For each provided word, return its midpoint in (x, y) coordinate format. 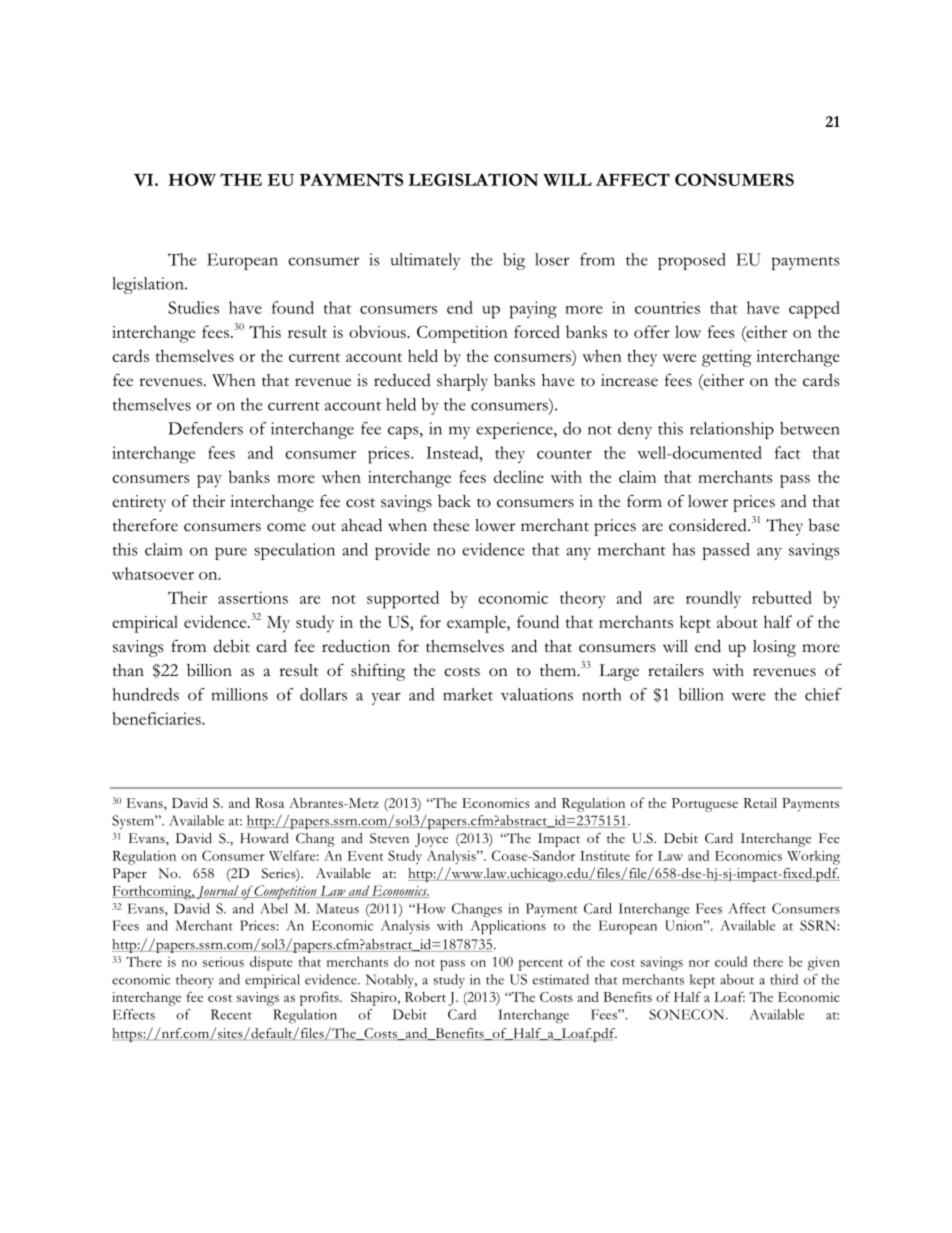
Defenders (205, 428)
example (477, 624)
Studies (193, 307)
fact (788, 452)
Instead (453, 452)
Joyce (431, 840)
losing (774, 648)
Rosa (269, 803)
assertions (253, 597)
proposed (692, 261)
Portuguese (705, 805)
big (514, 261)
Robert (425, 997)
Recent (231, 1014)
